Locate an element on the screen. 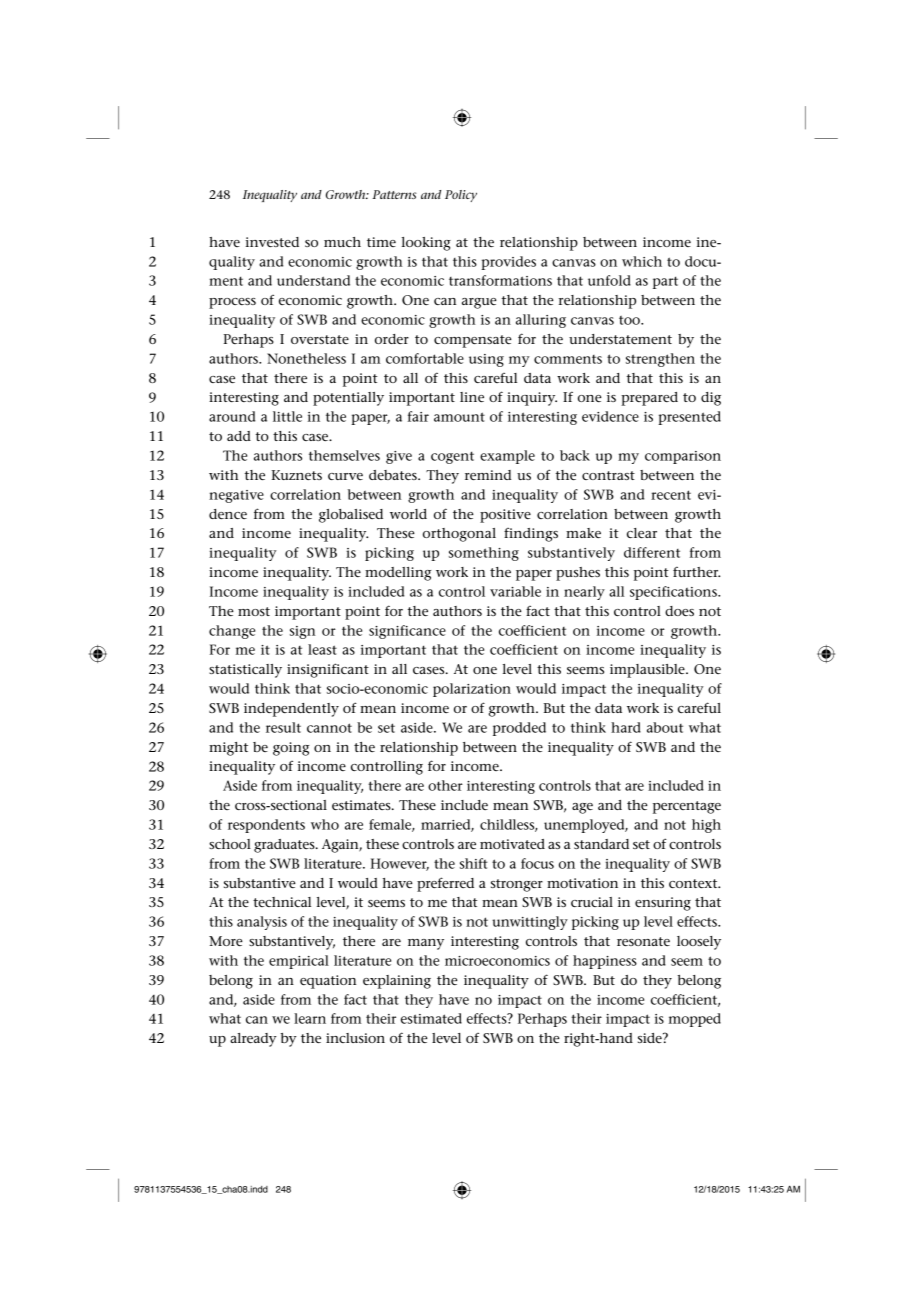 The image size is (924, 1308). does is located at coordinates (679, 611).
